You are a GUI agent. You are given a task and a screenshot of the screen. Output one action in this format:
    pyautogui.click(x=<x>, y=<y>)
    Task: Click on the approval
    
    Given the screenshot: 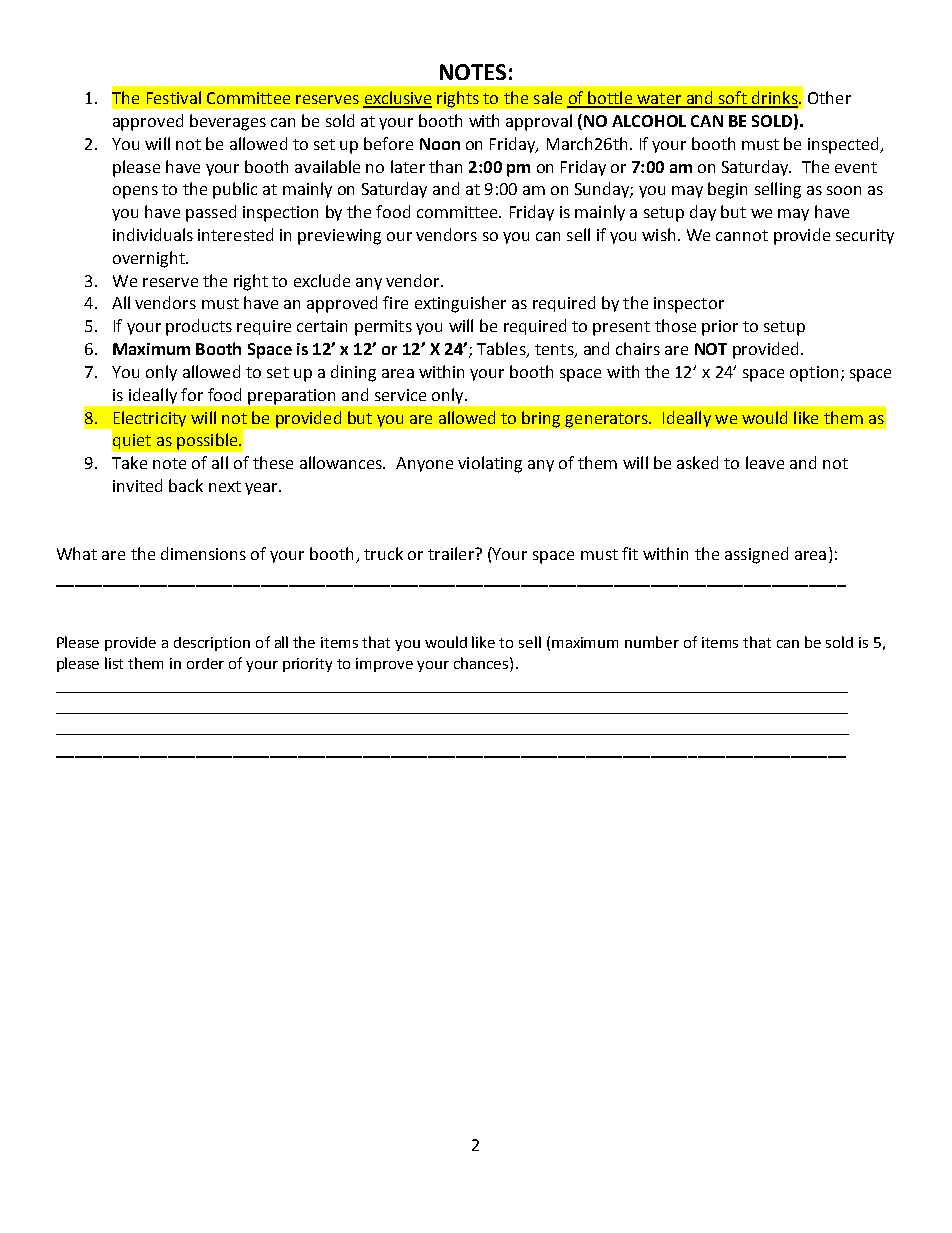 What is the action you would take?
    pyautogui.click(x=539, y=122)
